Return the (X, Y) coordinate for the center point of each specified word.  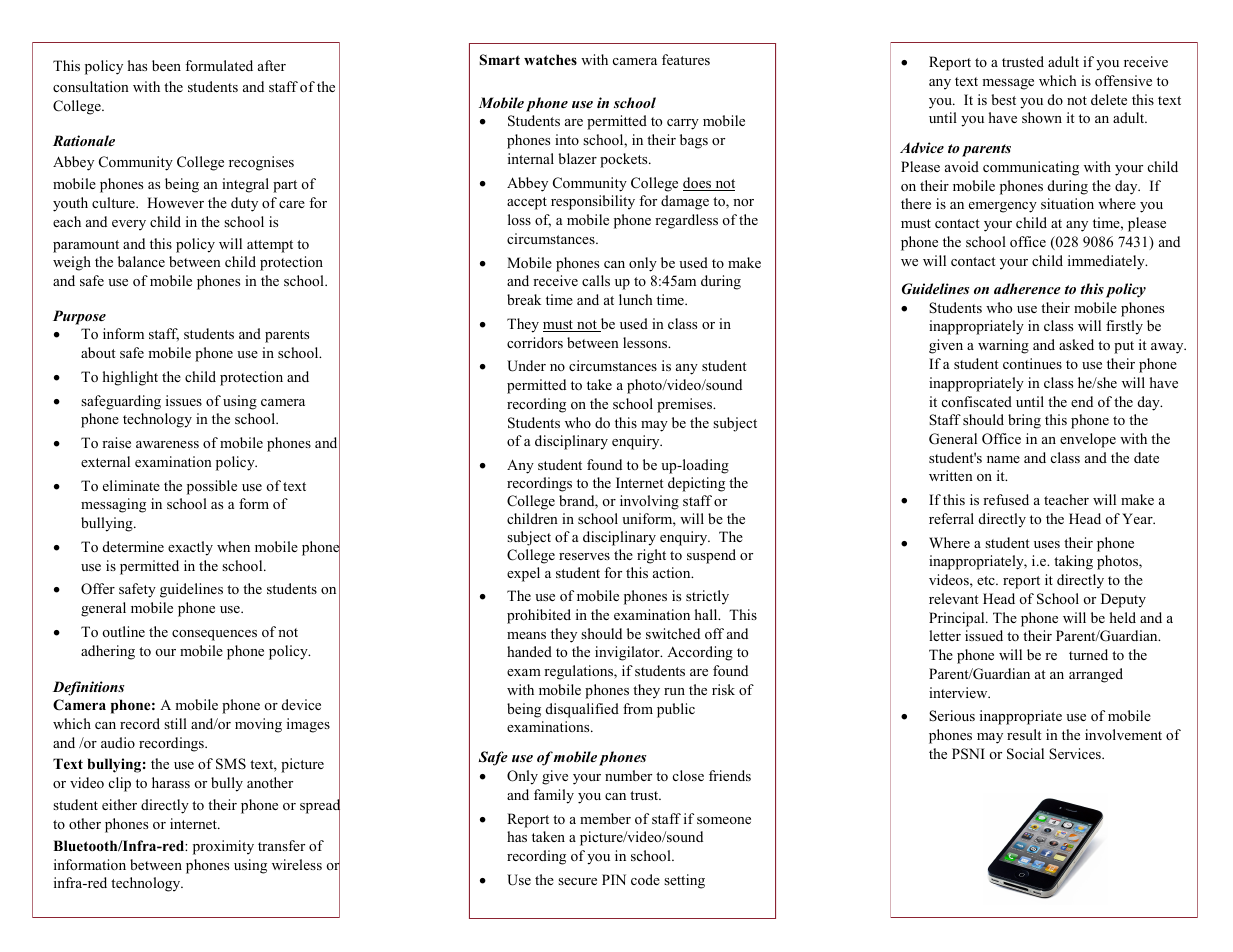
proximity (223, 847)
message (1008, 84)
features (686, 59)
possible (212, 487)
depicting (696, 484)
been (166, 65)
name (1003, 459)
